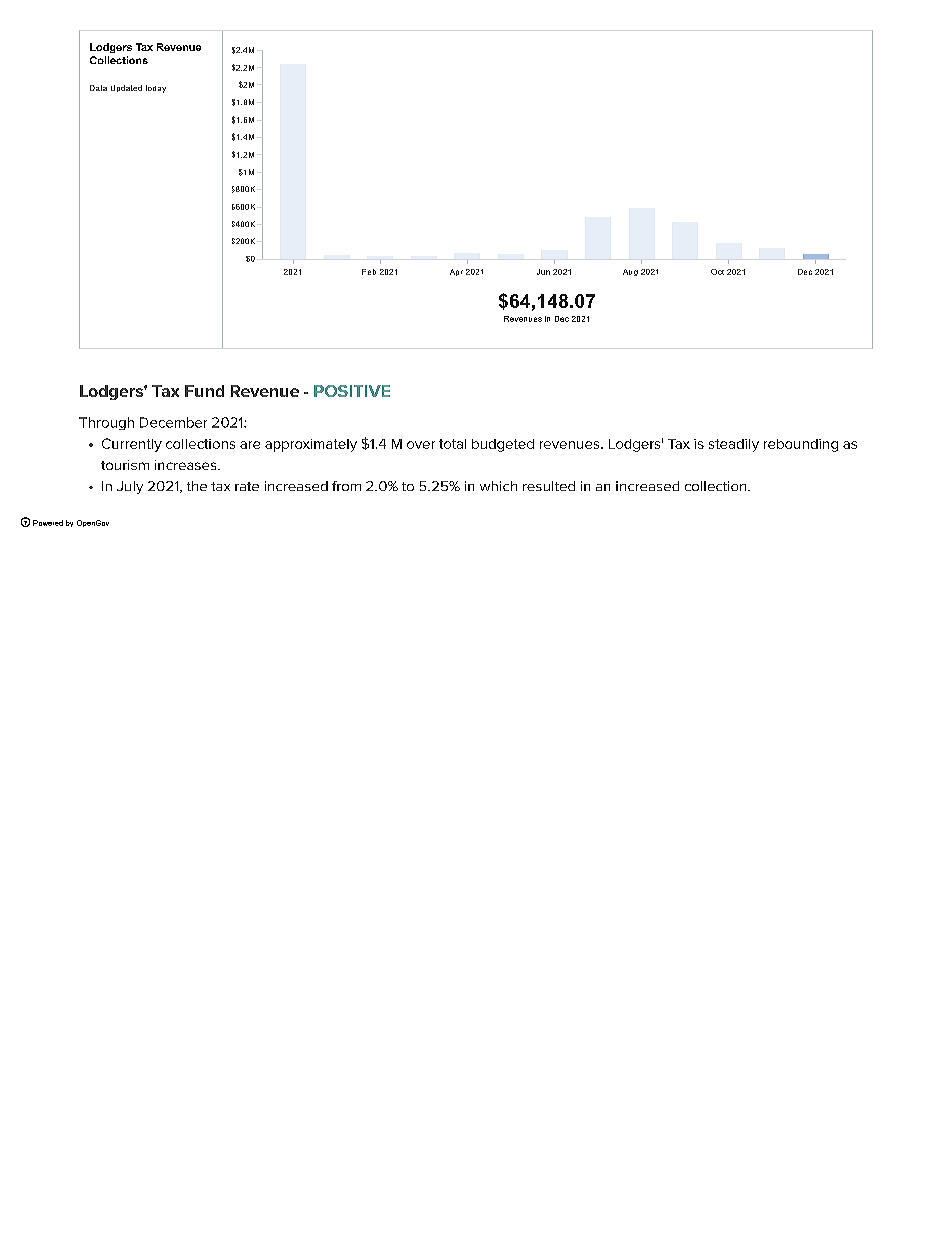 This image has height=1233, width=952. I want to click on Fund, so click(204, 391).
